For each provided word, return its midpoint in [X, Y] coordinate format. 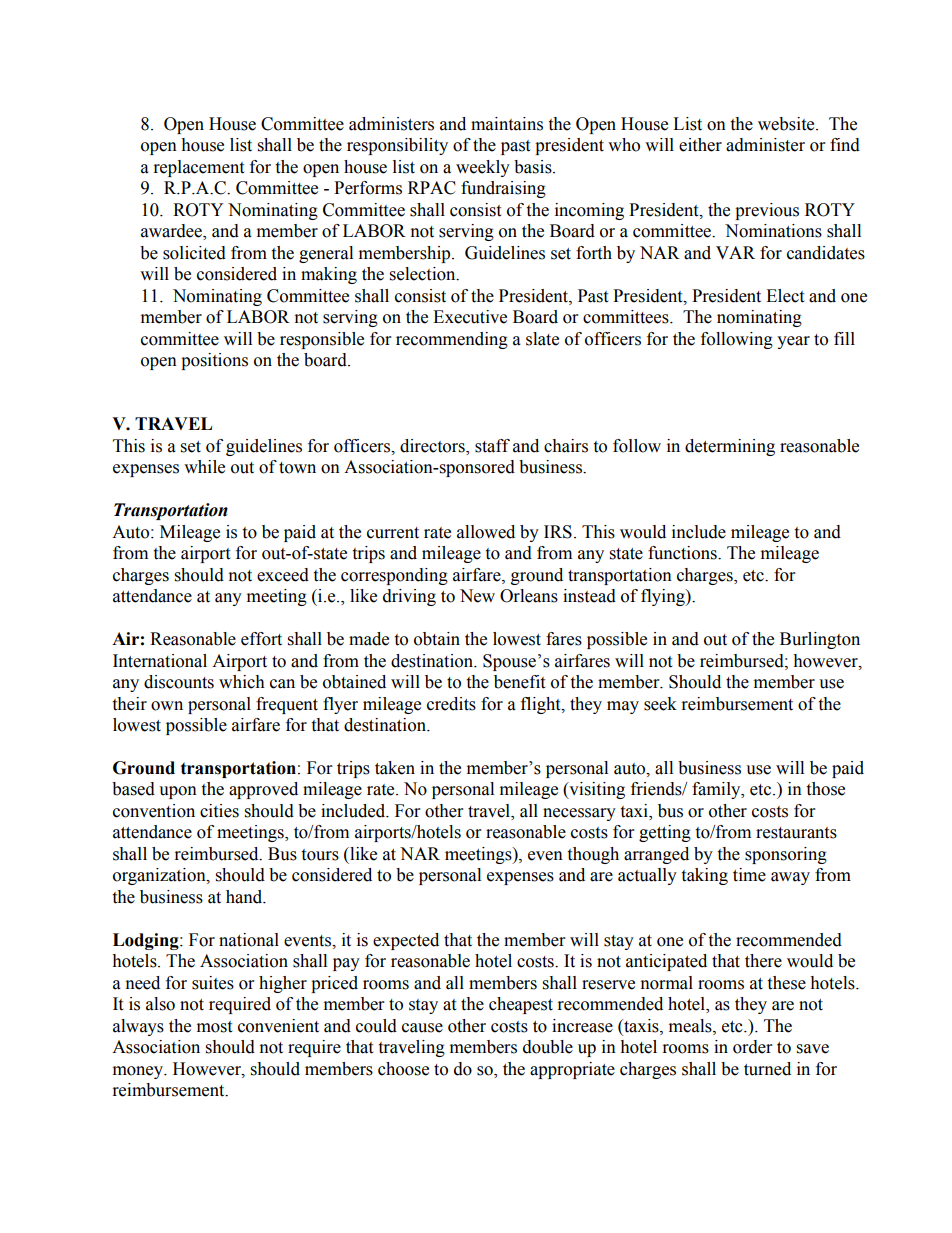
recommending [452, 340]
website [787, 124]
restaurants [796, 833]
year [793, 342]
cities [219, 811]
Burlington [820, 640]
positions [214, 361]
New [477, 596]
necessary [579, 814]
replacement [199, 168]
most [214, 1027]
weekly [483, 168]
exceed [283, 575]
